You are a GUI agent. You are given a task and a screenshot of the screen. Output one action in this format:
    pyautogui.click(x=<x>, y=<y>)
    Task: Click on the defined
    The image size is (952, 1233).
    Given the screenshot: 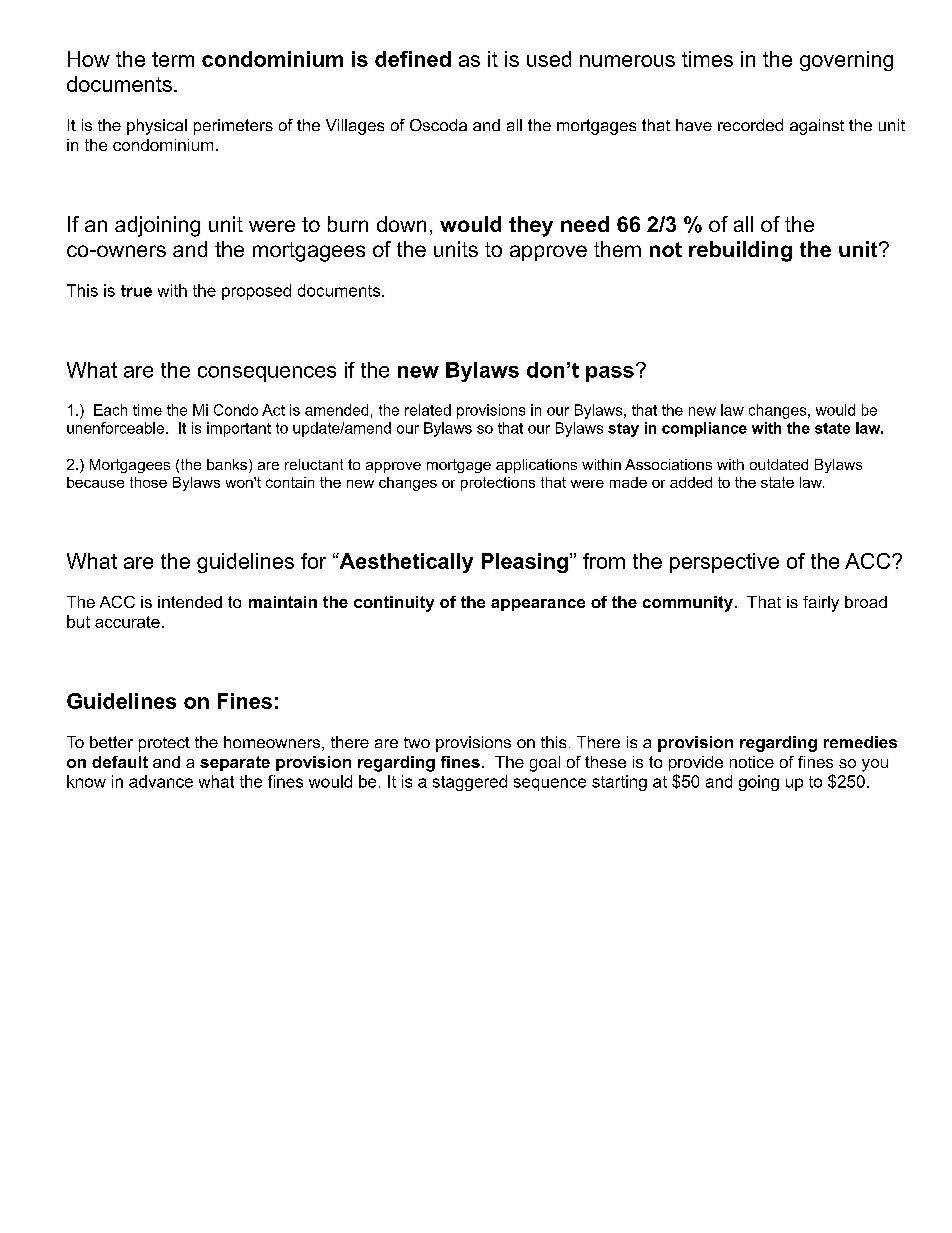 What is the action you would take?
    pyautogui.click(x=413, y=59)
